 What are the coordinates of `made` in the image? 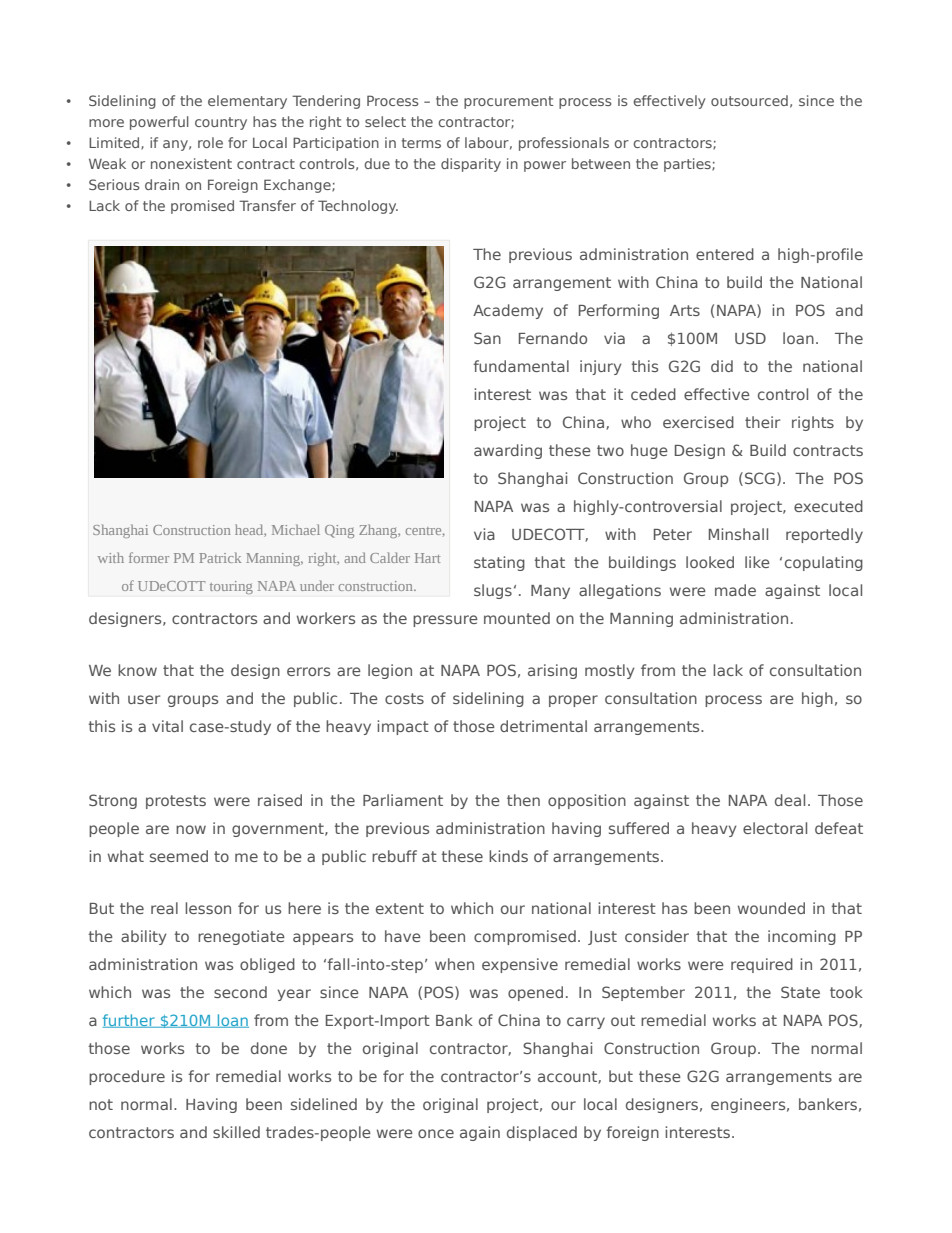 It's located at (735, 590).
